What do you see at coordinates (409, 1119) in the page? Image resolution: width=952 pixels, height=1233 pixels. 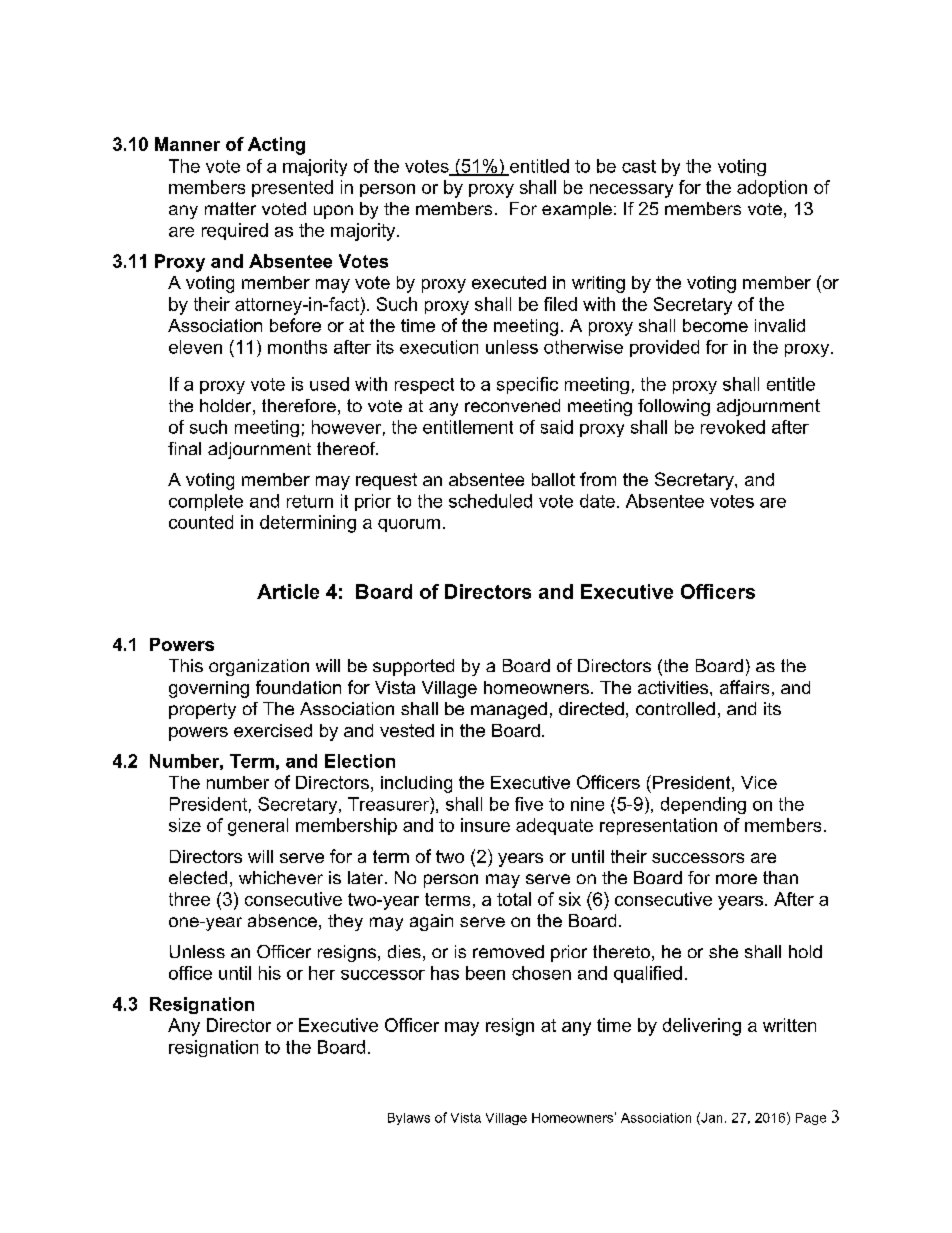 I see `Bylaws` at bounding box center [409, 1119].
